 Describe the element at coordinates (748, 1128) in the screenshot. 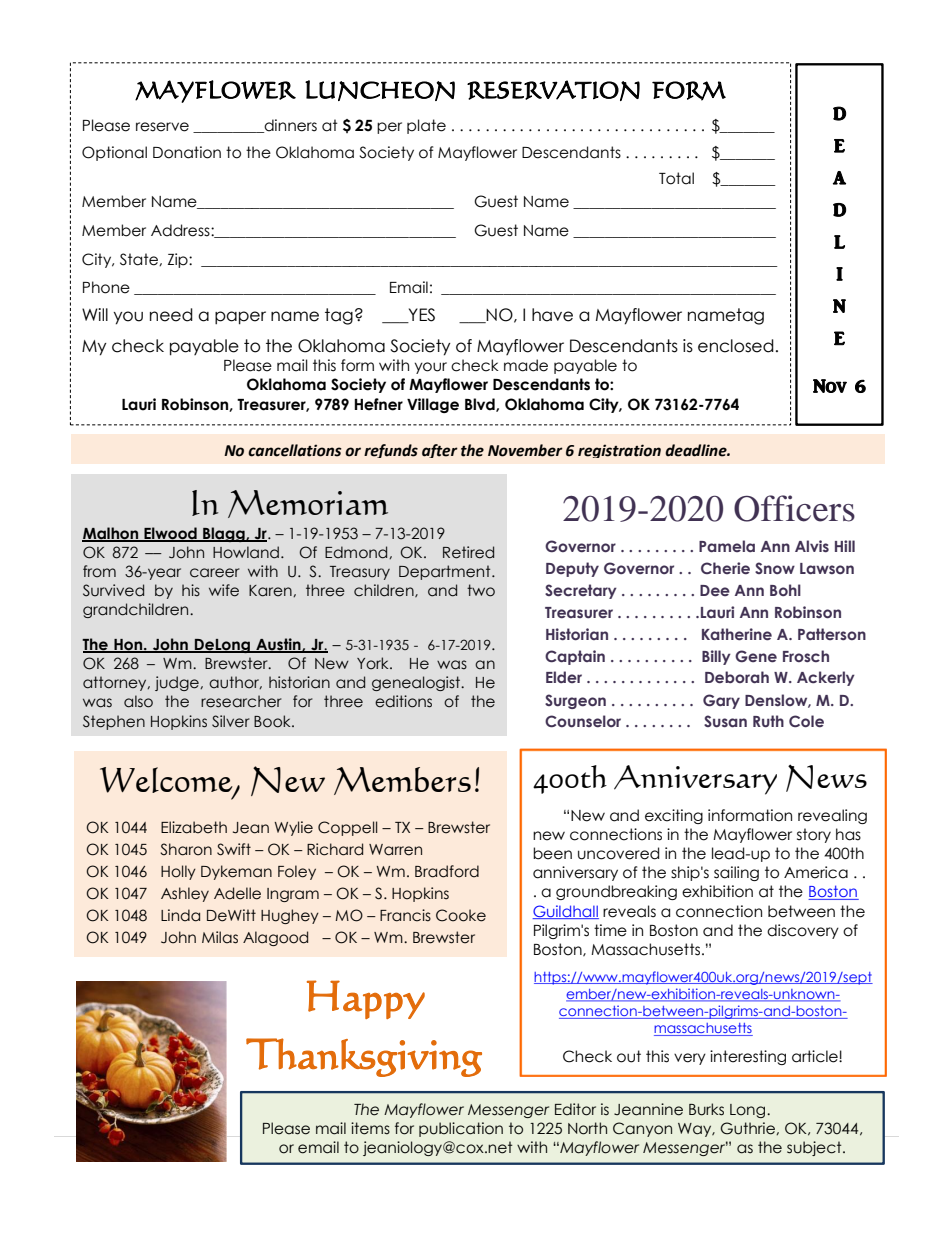

I see `Guthrie` at that location.
